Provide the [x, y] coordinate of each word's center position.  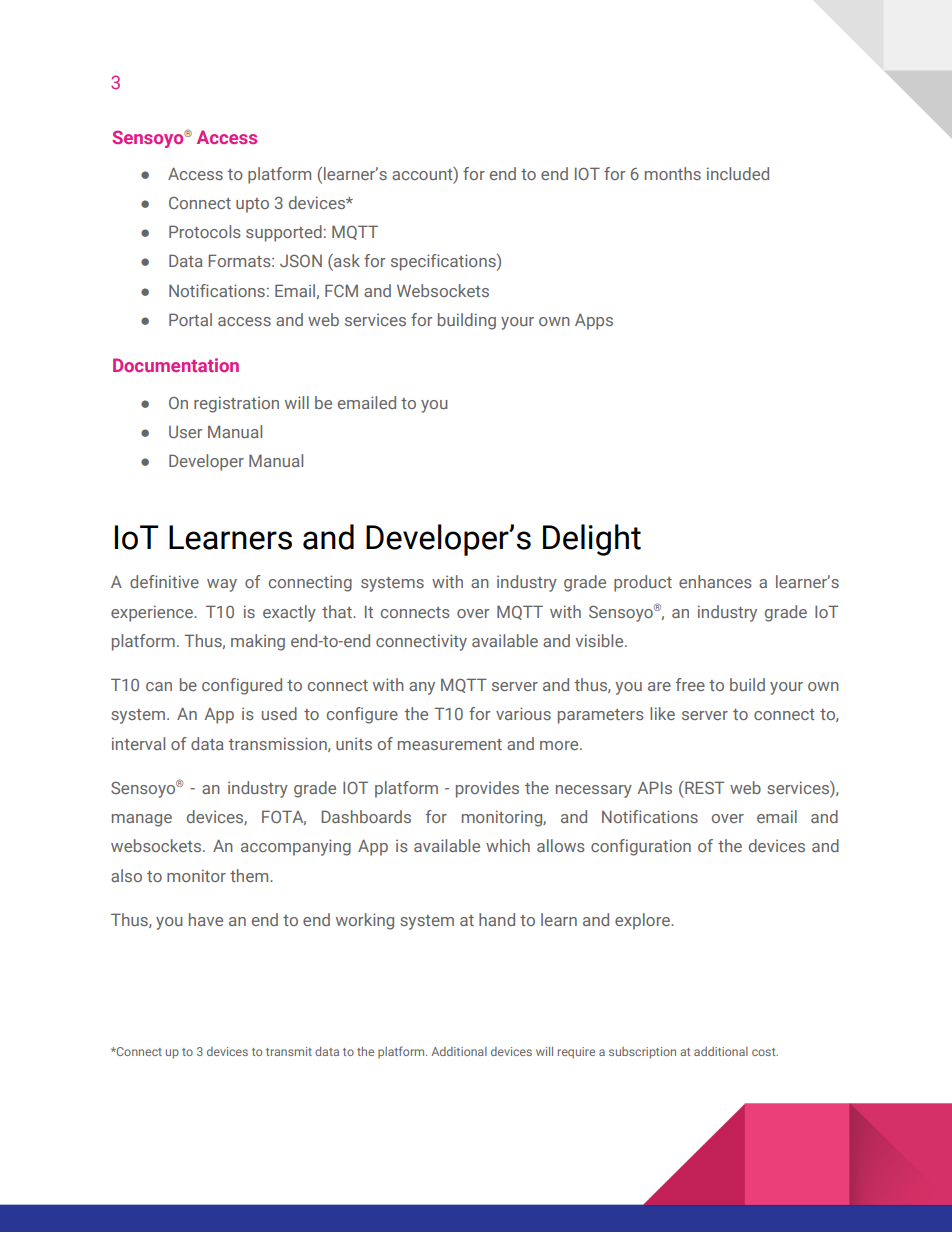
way [222, 585]
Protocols [205, 231]
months [673, 173]
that [338, 611]
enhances [715, 581]
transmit [289, 1051]
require [576, 1053]
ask [346, 262]
